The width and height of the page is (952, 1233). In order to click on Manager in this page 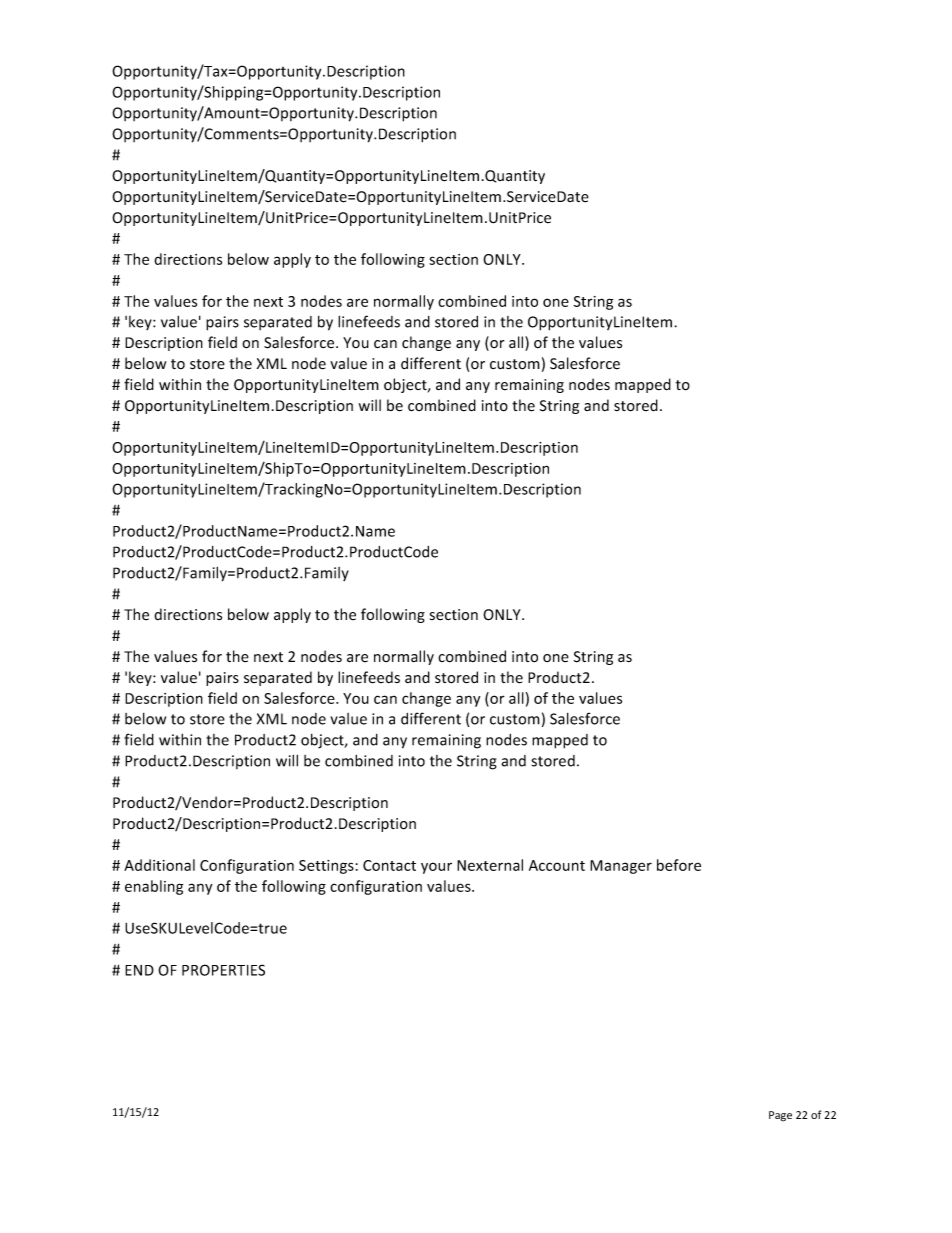, I will do `click(621, 867)`.
